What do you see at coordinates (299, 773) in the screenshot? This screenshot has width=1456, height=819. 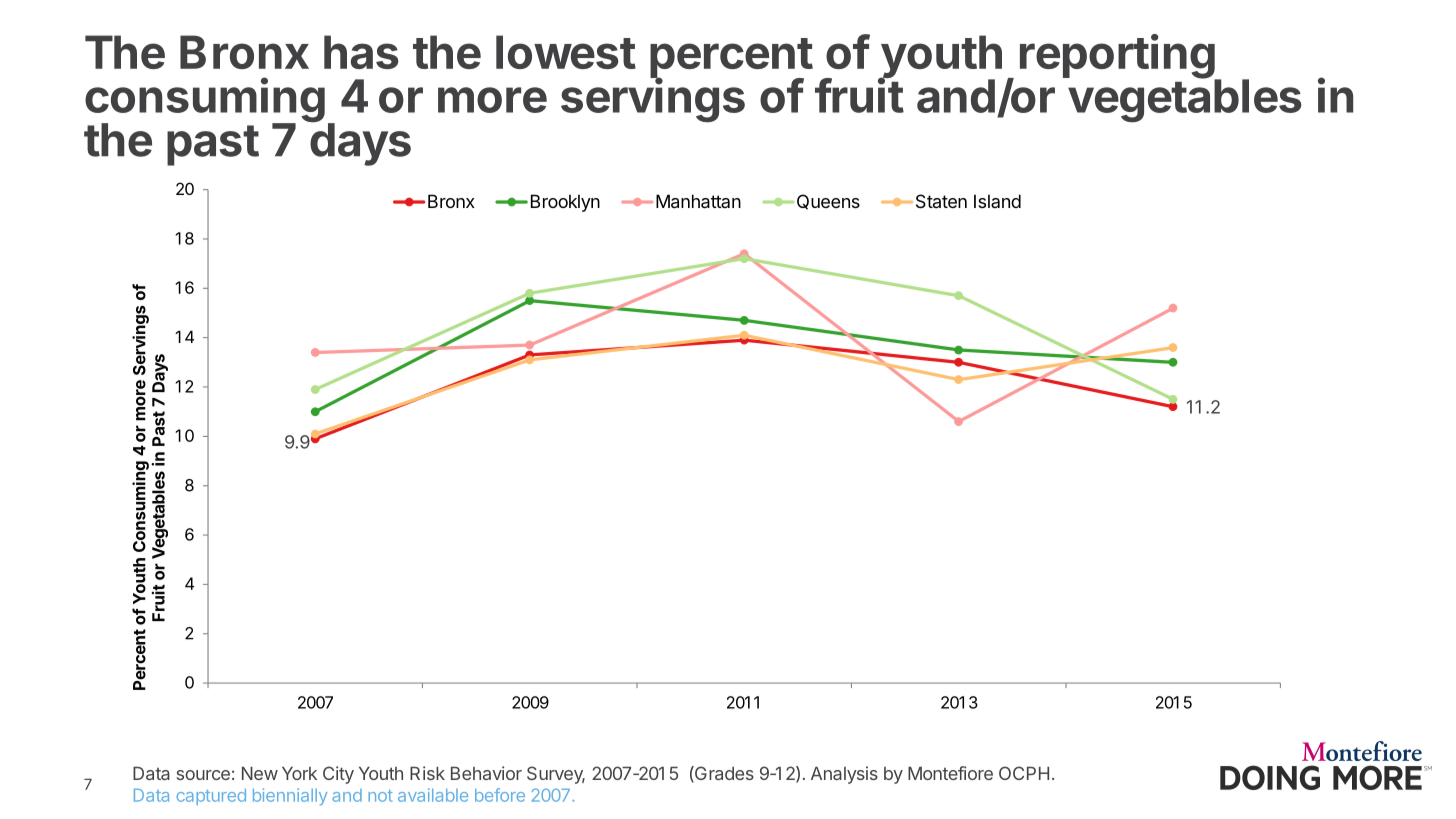 I see `York` at bounding box center [299, 773].
